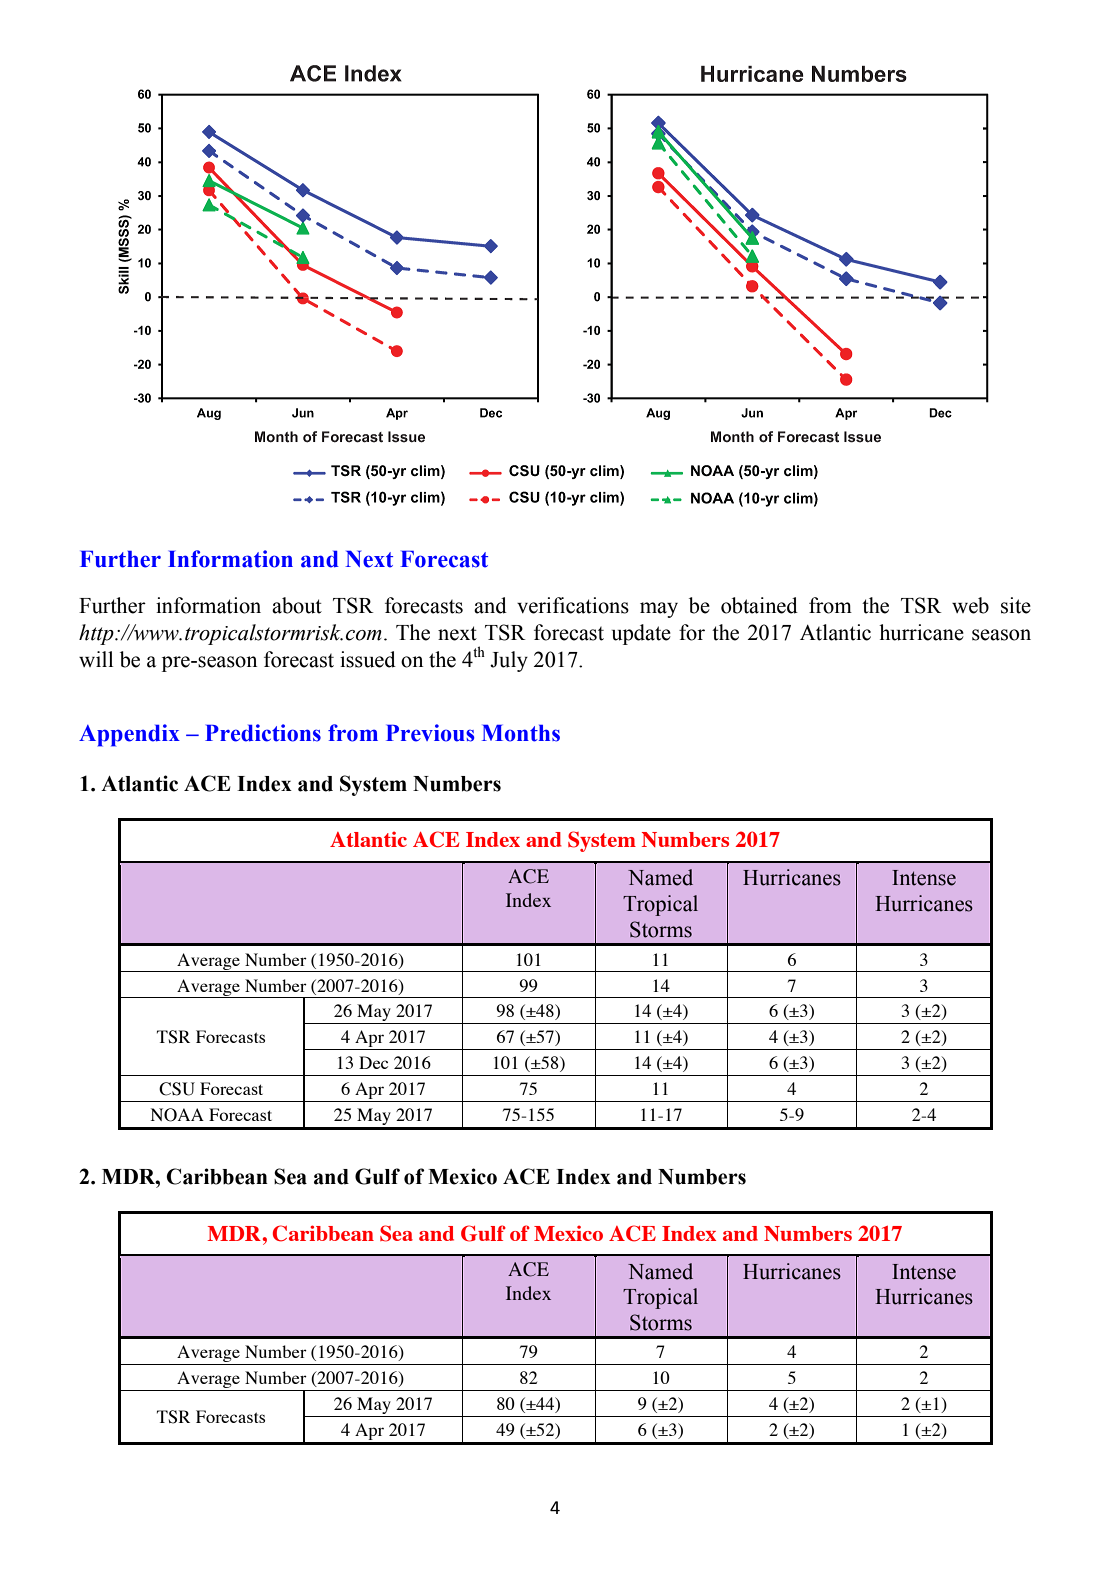 This screenshot has width=1110, height=1571. I want to click on verifications, so click(573, 605).
